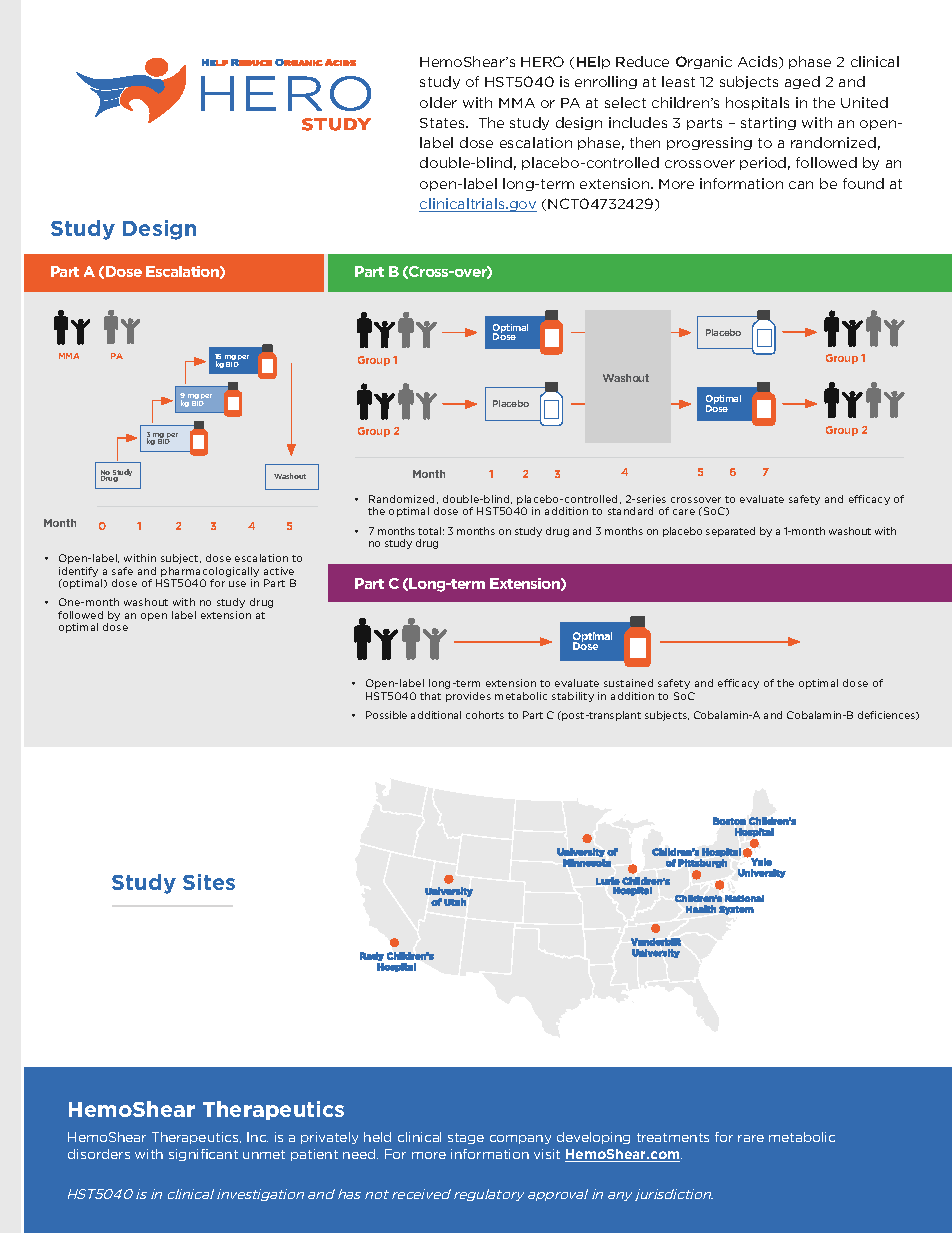  Describe the element at coordinates (466, 1138) in the screenshot. I see `stage` at that location.
